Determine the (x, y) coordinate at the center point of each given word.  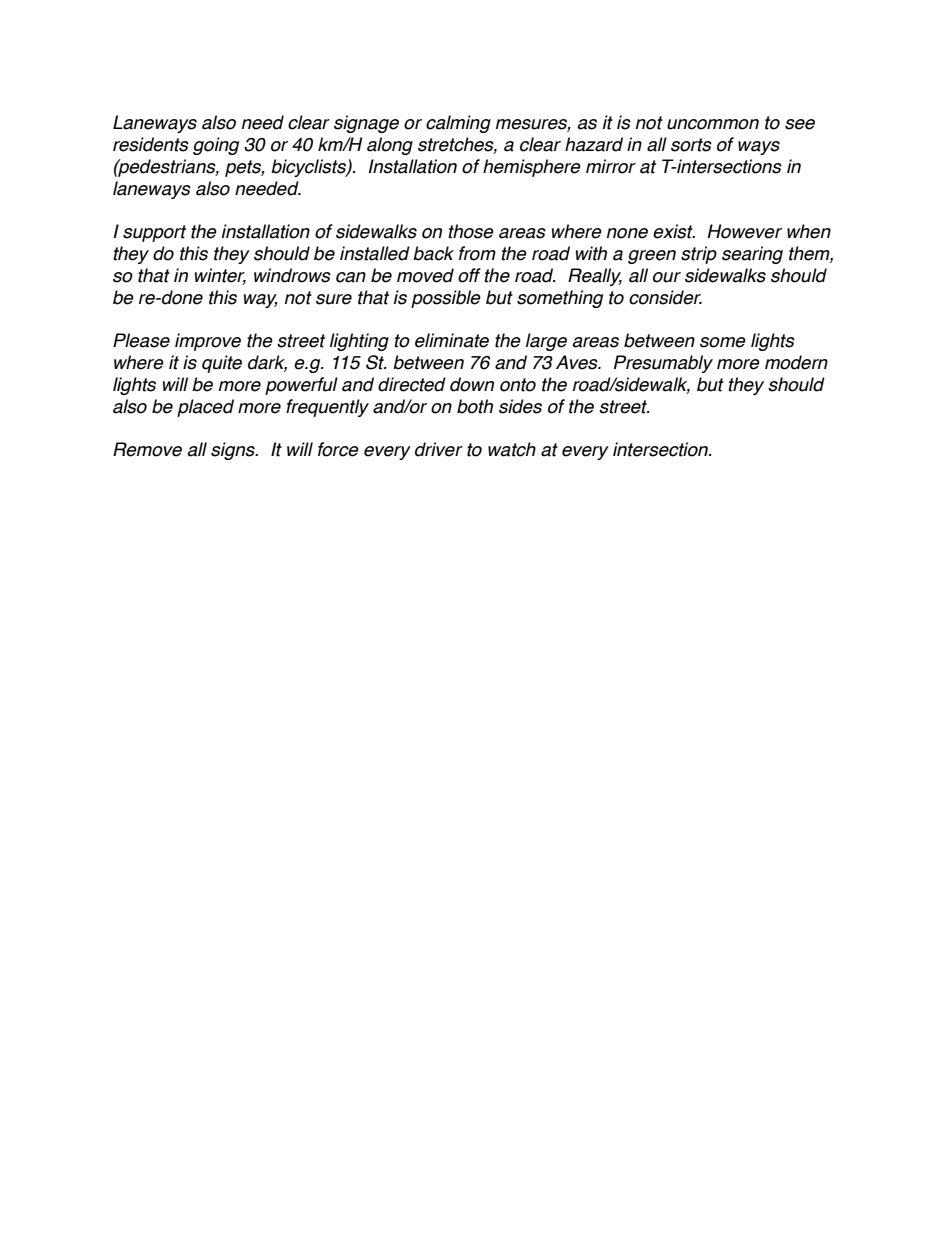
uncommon (713, 124)
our (667, 277)
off (469, 275)
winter (220, 276)
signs (234, 451)
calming (458, 124)
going (216, 146)
